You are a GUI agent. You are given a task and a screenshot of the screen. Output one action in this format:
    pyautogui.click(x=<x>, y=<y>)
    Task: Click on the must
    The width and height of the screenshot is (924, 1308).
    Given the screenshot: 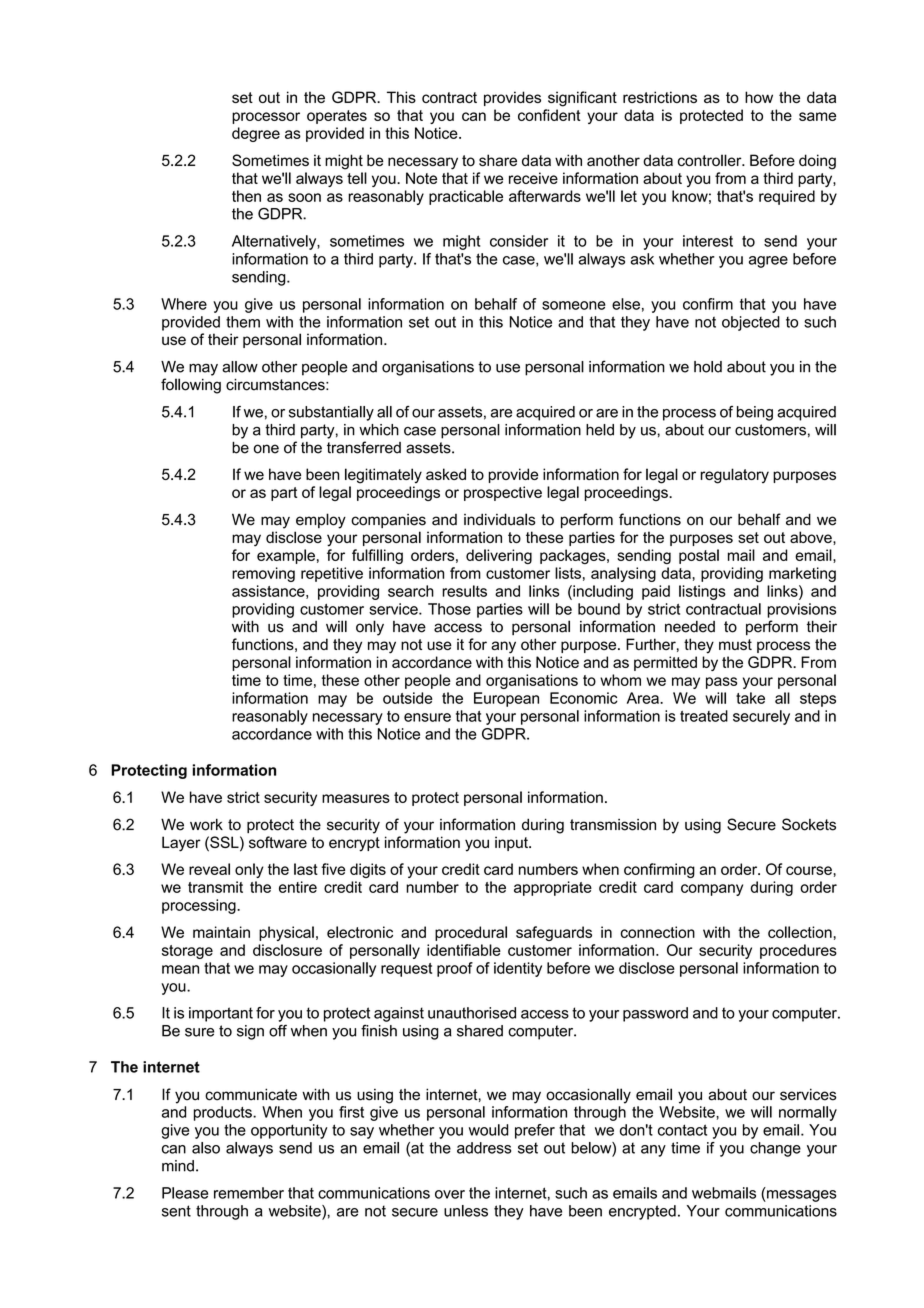 What is the action you would take?
    pyautogui.click(x=735, y=644)
